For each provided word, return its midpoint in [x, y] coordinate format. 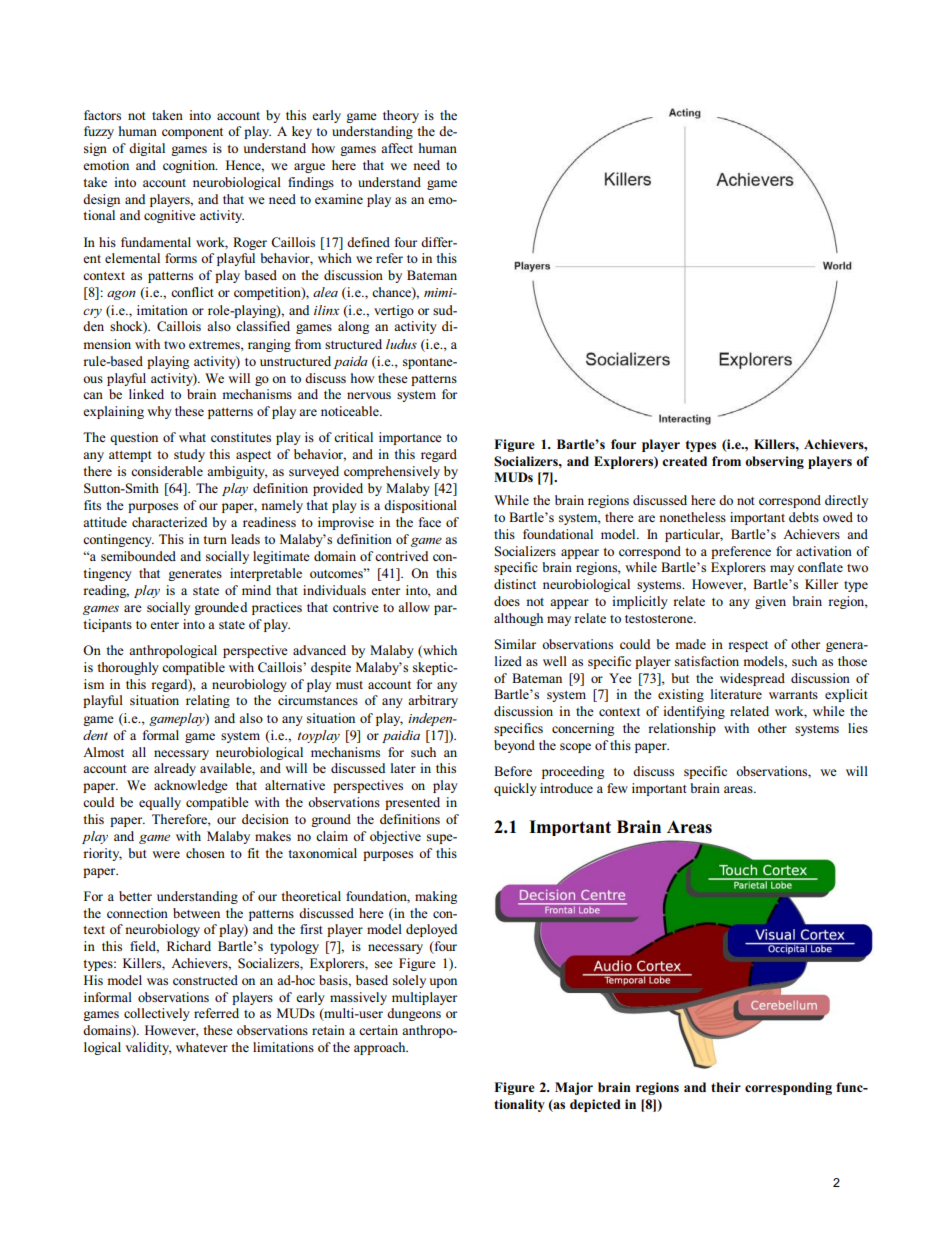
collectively [157, 1014]
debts [804, 517]
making [436, 897]
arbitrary [433, 701]
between [196, 913]
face [430, 522]
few [617, 788]
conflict [192, 292]
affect [397, 148]
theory [401, 116]
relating [208, 701]
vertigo [394, 311]
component [192, 133]
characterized [169, 522]
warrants [793, 695]
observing [774, 462]
